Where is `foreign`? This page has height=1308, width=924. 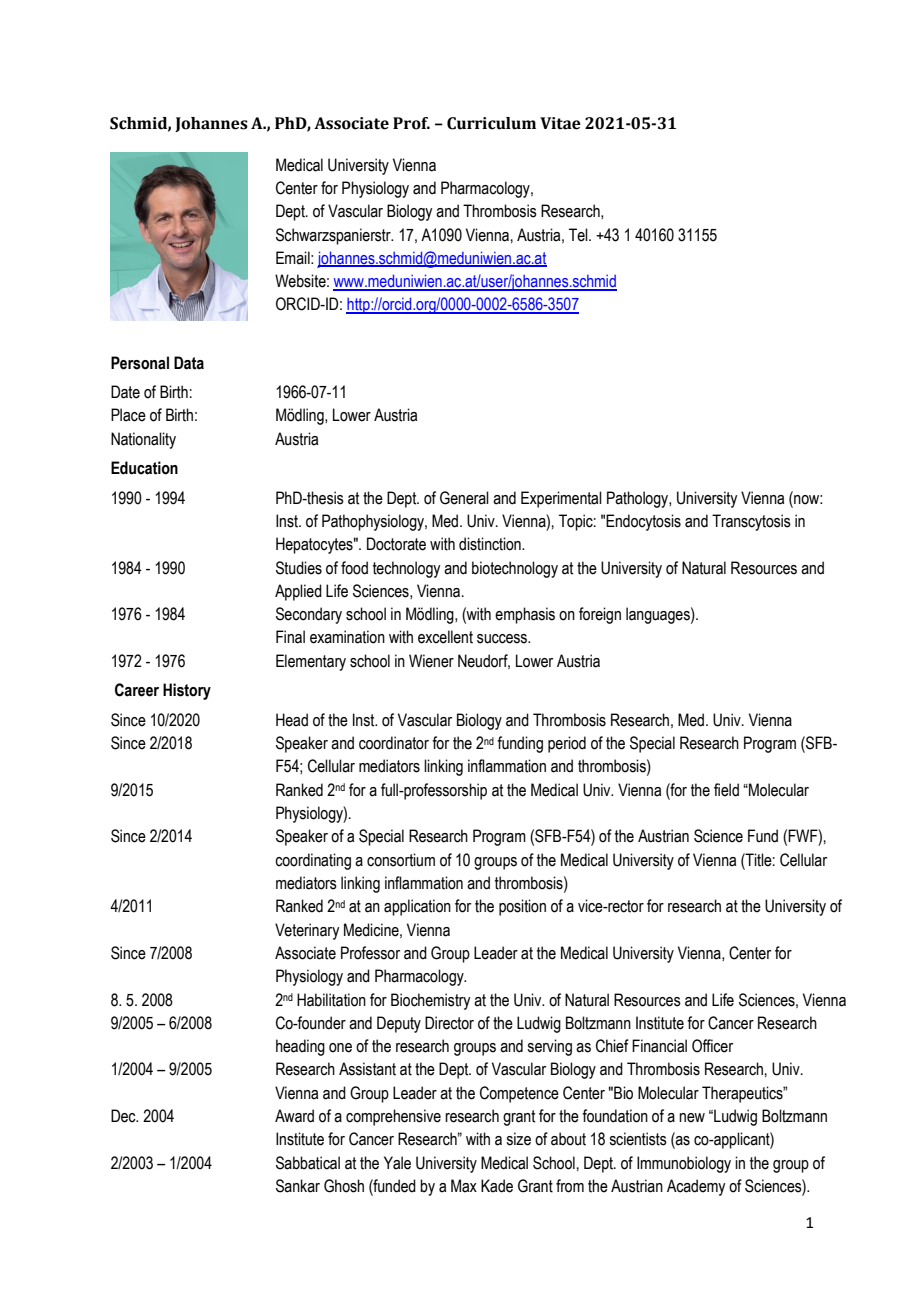 foreign is located at coordinates (600, 615).
